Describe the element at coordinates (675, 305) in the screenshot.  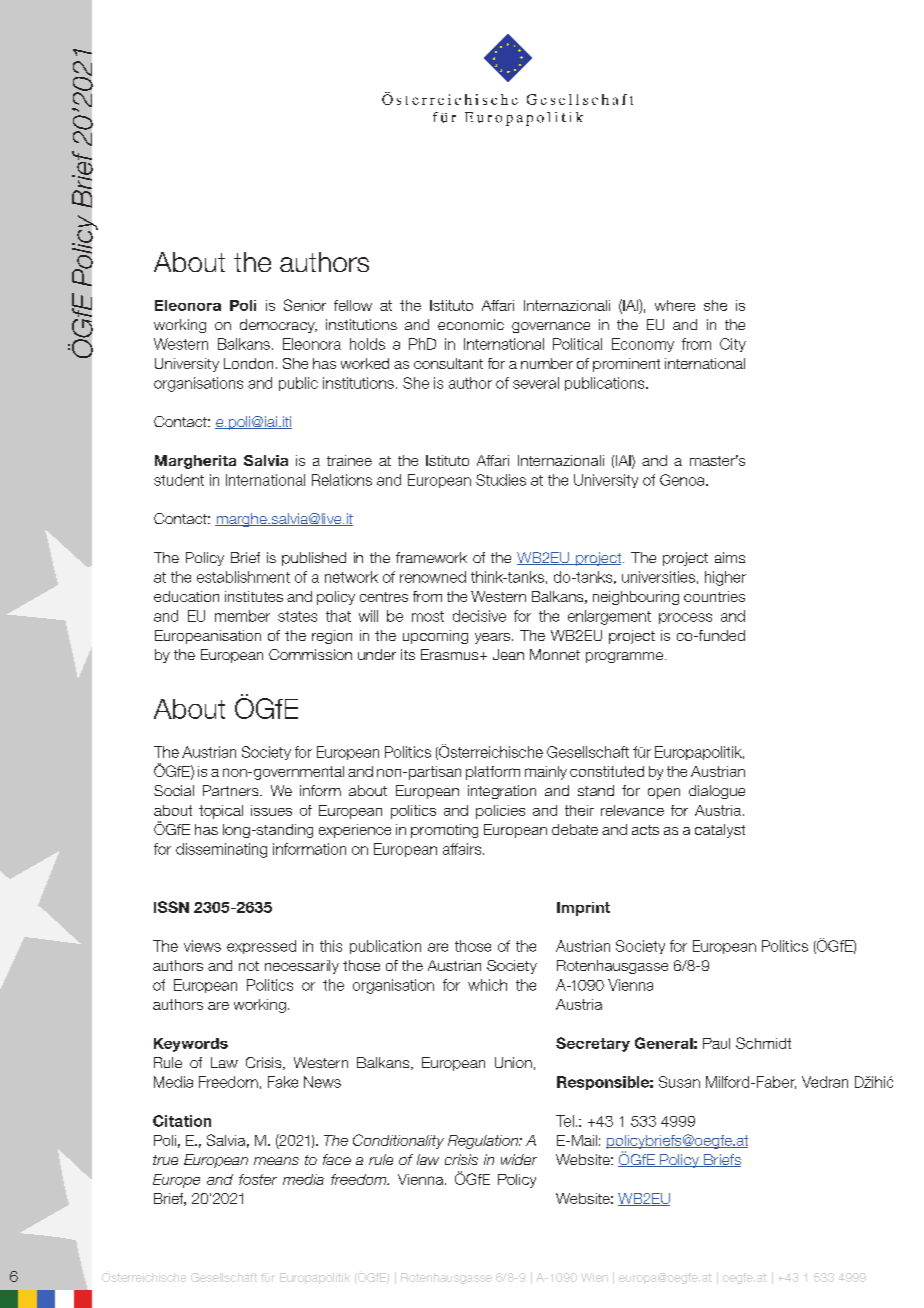
I see `where` at that location.
